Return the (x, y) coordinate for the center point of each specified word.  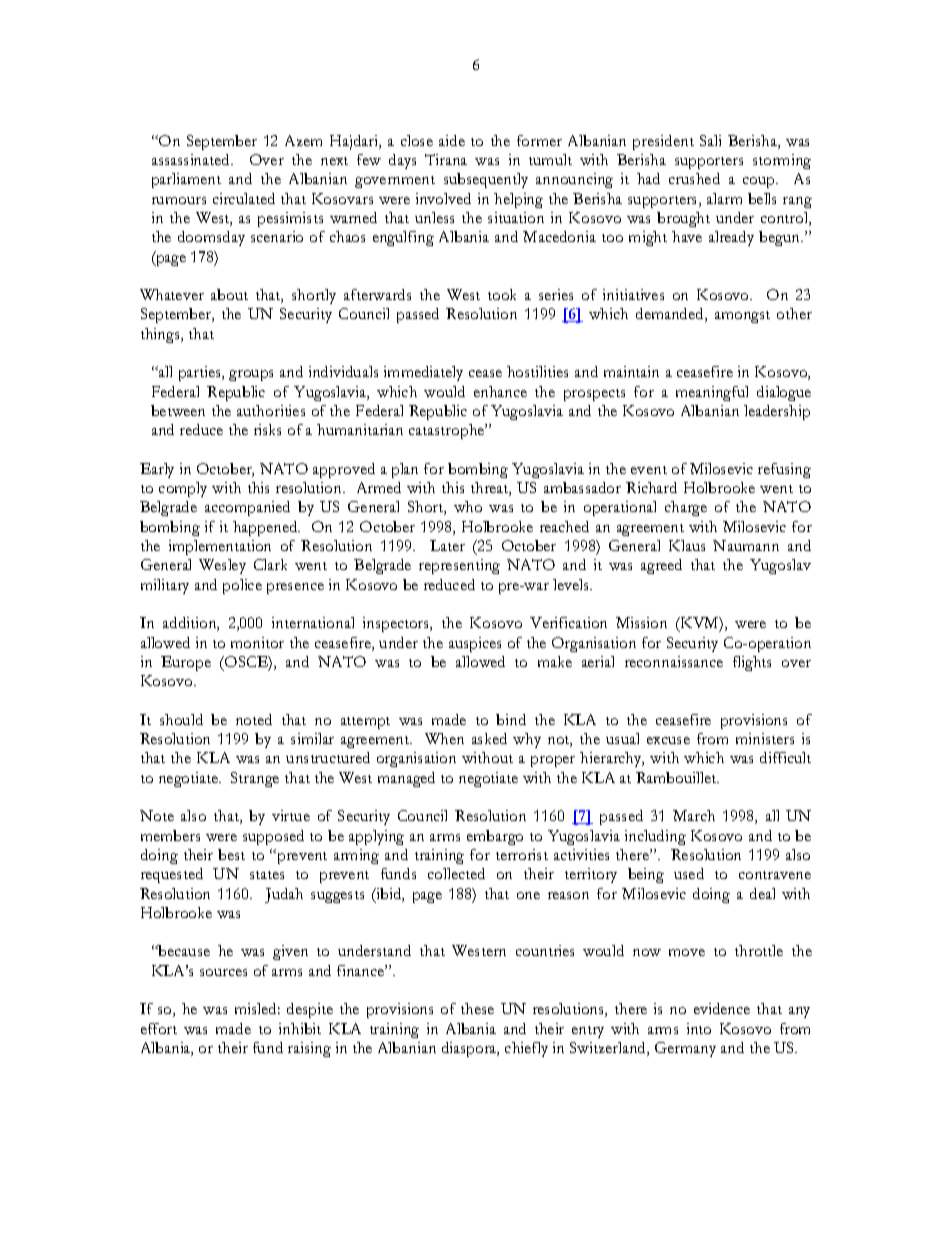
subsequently (486, 180)
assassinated (192, 159)
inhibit (300, 1028)
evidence (722, 1008)
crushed (694, 178)
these (477, 1008)
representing (459, 566)
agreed (661, 566)
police (242, 586)
